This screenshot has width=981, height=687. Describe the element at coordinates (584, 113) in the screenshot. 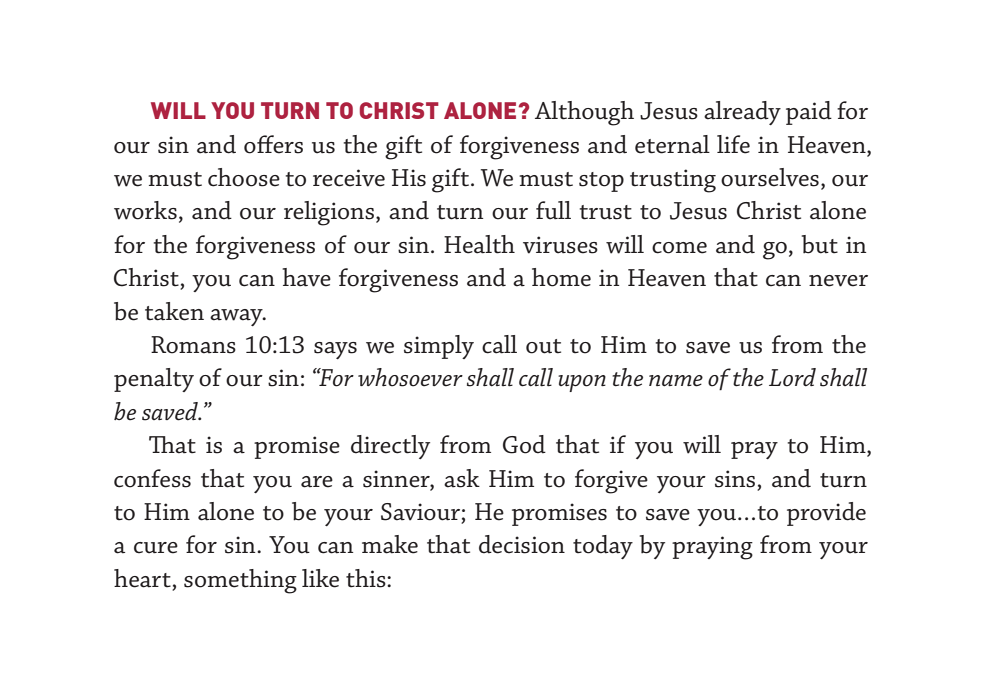

I see `Although` at that location.
